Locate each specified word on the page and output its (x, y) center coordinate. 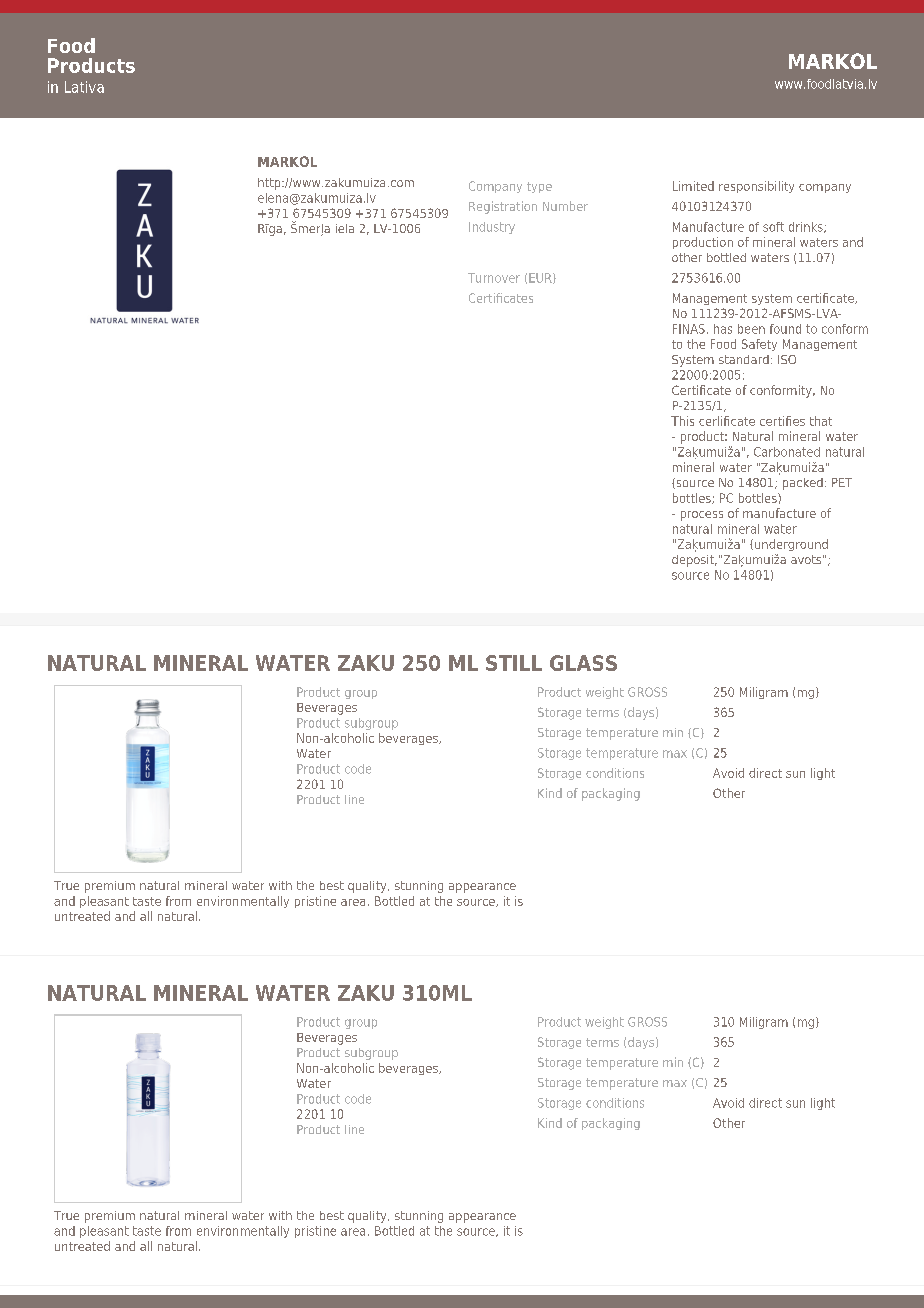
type (539, 187)
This (682, 421)
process (702, 516)
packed (803, 484)
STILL (514, 663)
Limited (693, 186)
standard (744, 359)
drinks (807, 227)
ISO (787, 359)
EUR (541, 278)
